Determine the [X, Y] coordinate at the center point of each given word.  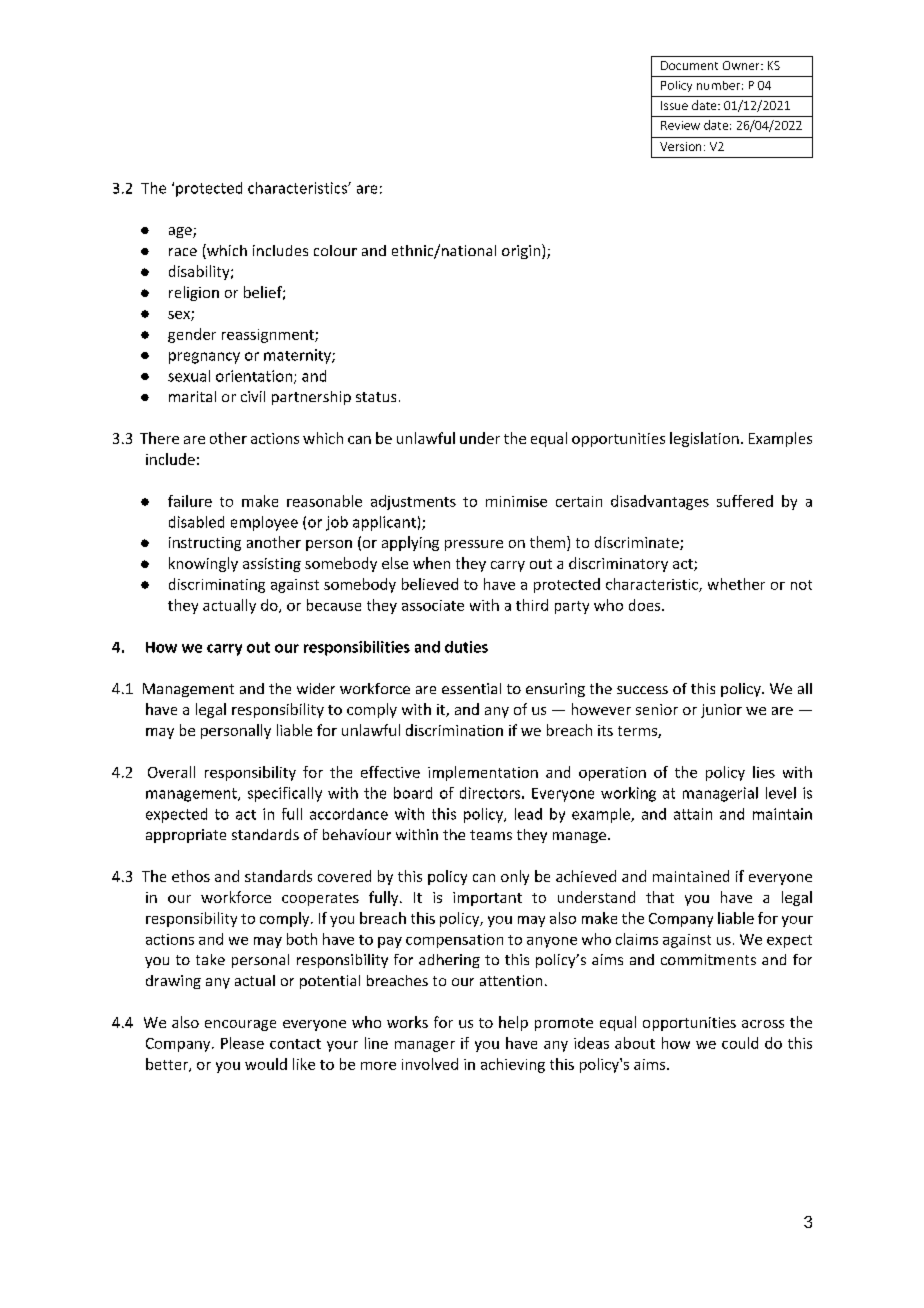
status [376, 397]
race [183, 252]
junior [721, 711]
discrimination [454, 730]
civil [253, 396]
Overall [171, 772]
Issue [674, 105]
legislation [704, 439]
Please [242, 1043]
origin [521, 252]
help [513, 1023]
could [740, 1043]
